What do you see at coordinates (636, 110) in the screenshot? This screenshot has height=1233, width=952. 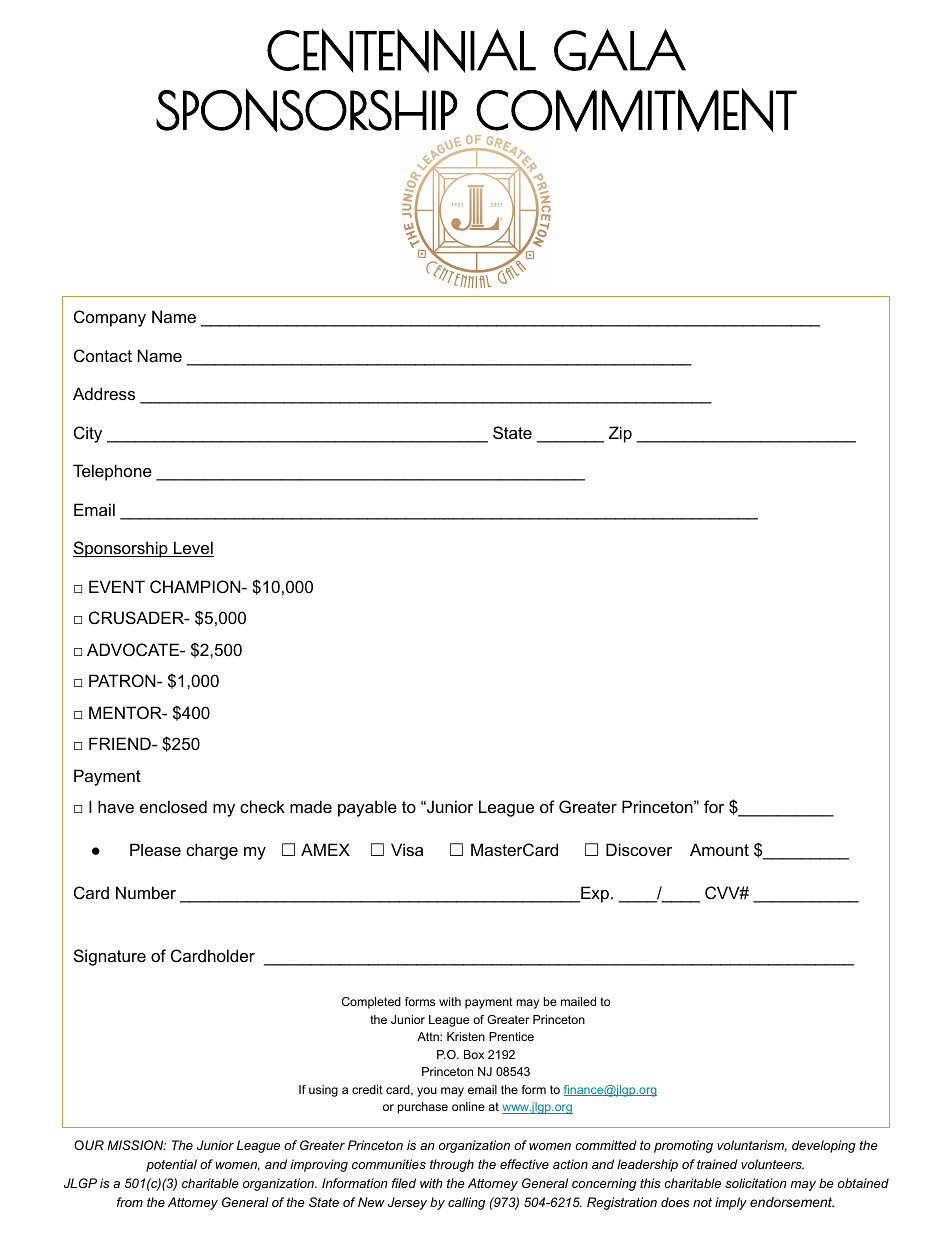 I see `COMMITMENT` at bounding box center [636, 110].
